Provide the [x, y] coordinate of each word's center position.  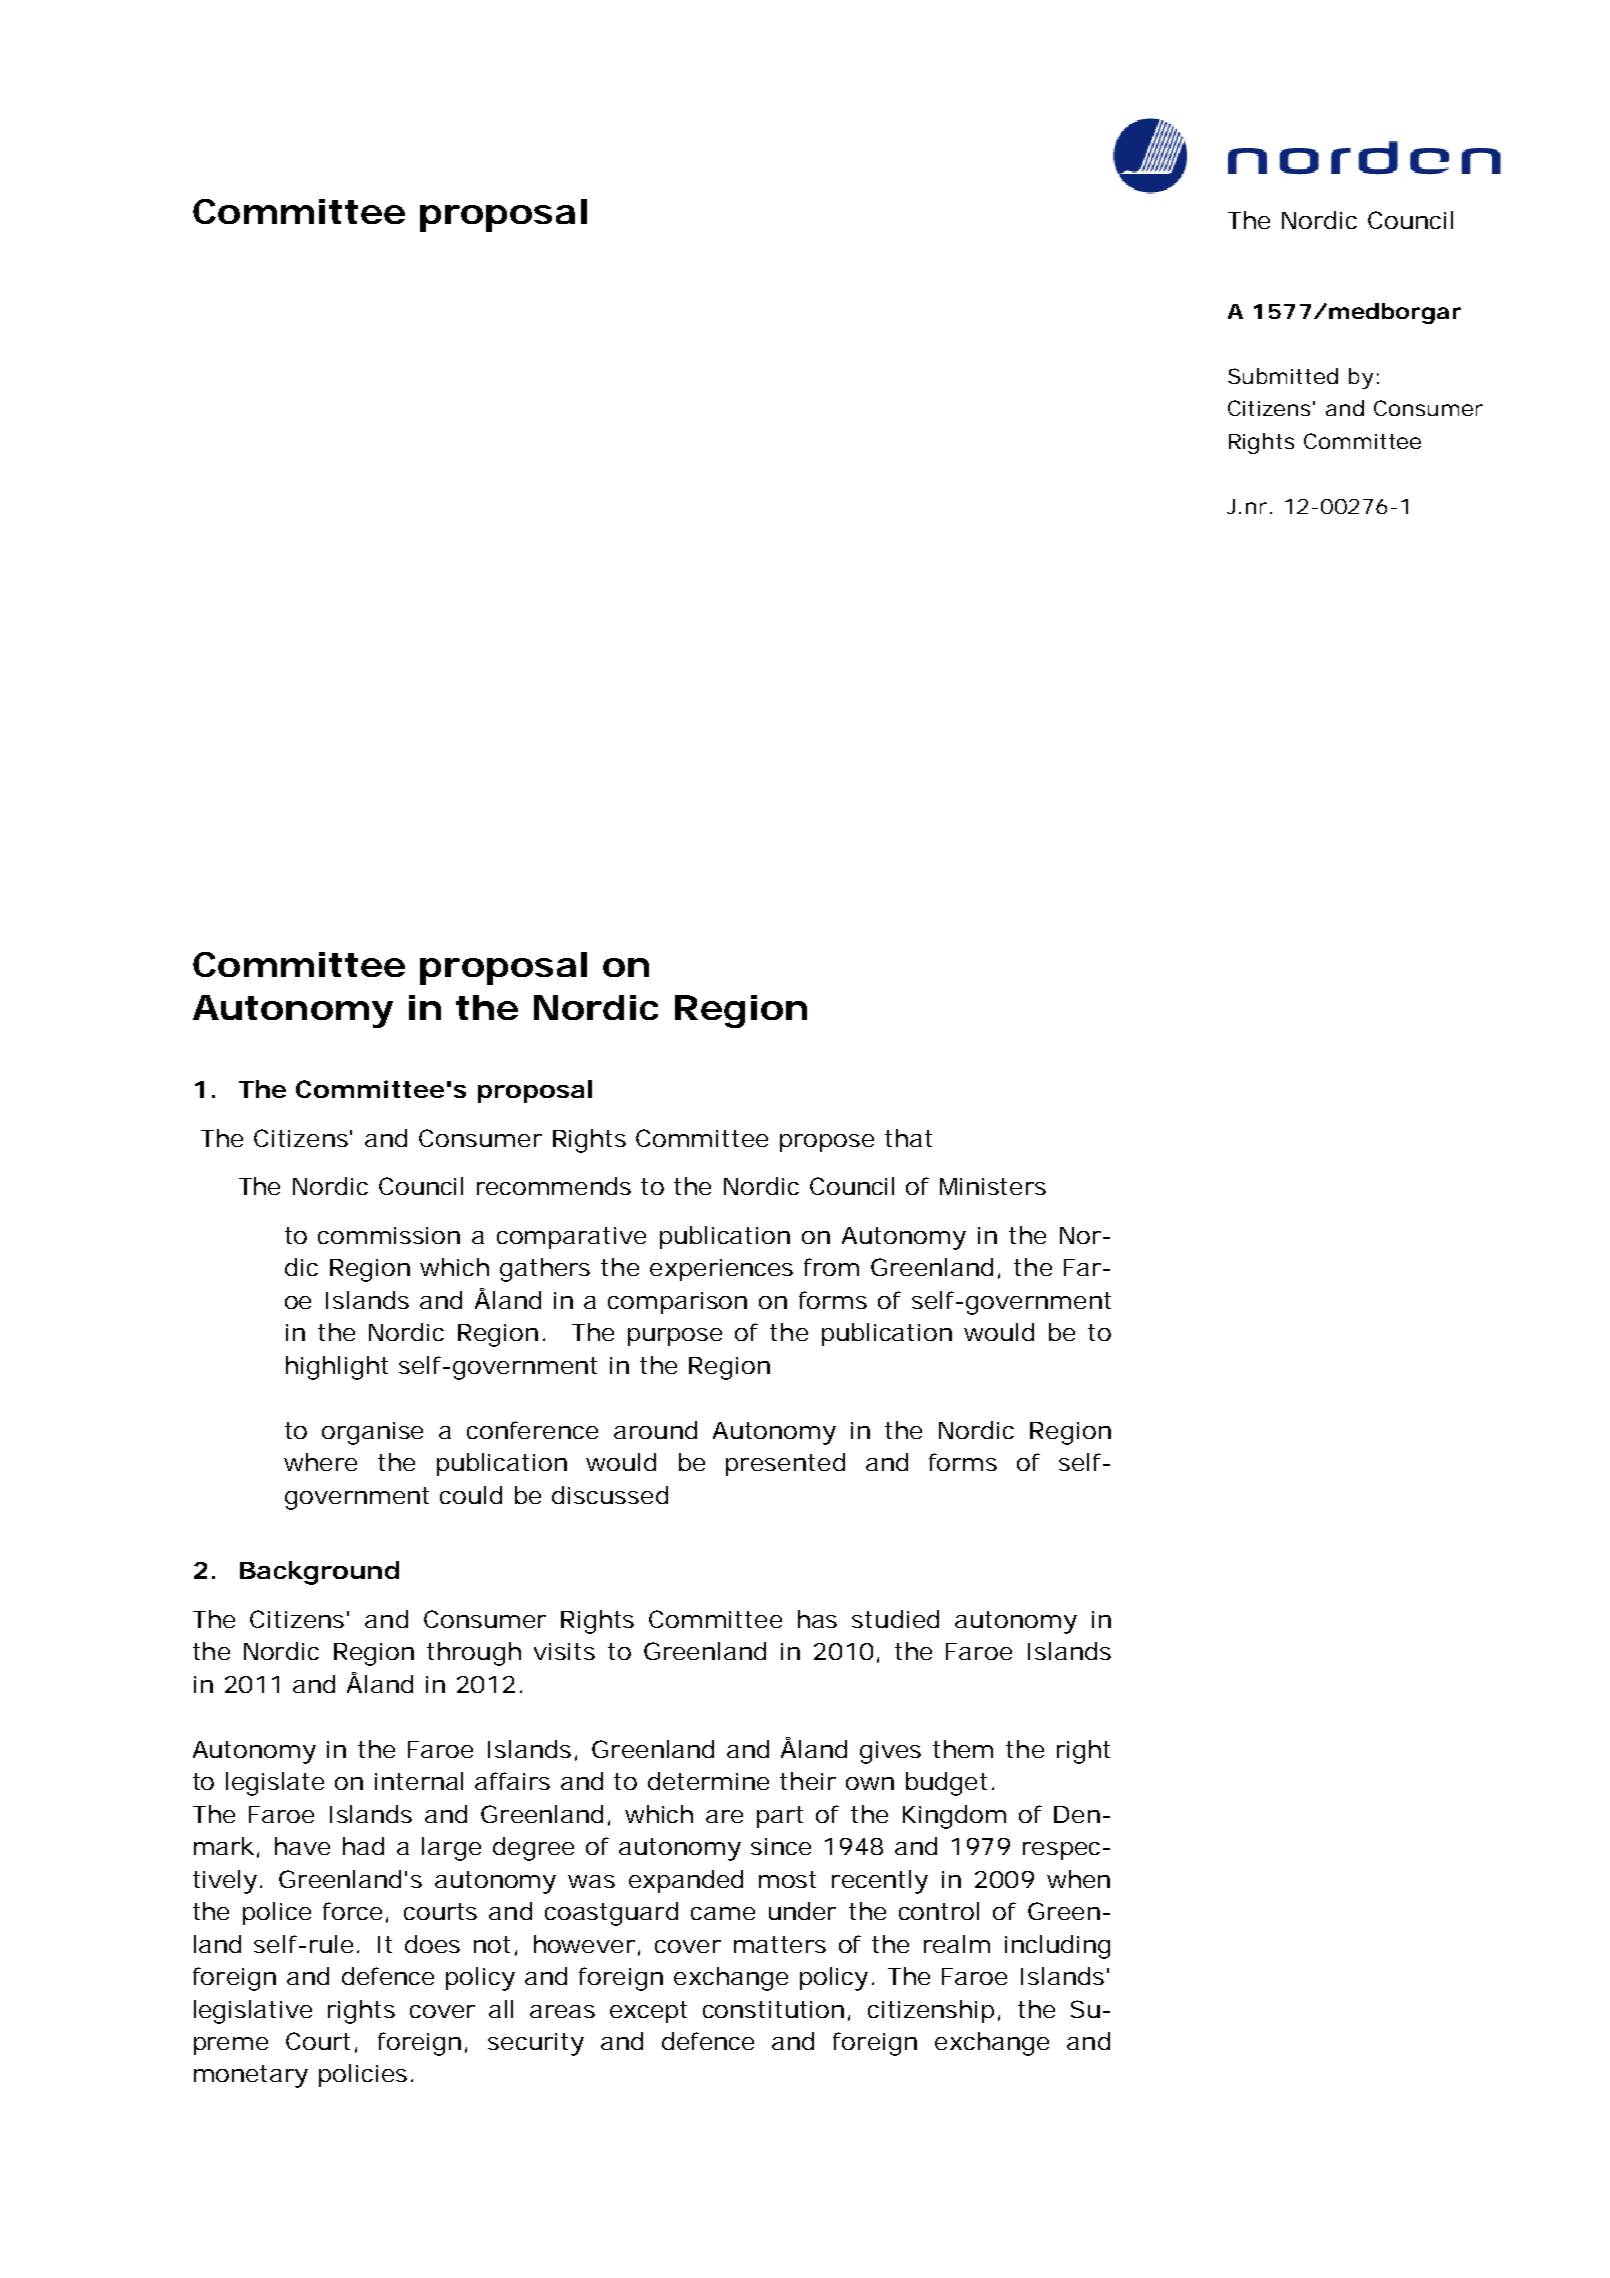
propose [827, 1143]
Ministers [993, 1186]
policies [363, 2075]
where [320, 1462]
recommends [554, 1186]
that [908, 1138]
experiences [721, 1270]
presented [785, 1464]
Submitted [1283, 376]
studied [895, 1619]
